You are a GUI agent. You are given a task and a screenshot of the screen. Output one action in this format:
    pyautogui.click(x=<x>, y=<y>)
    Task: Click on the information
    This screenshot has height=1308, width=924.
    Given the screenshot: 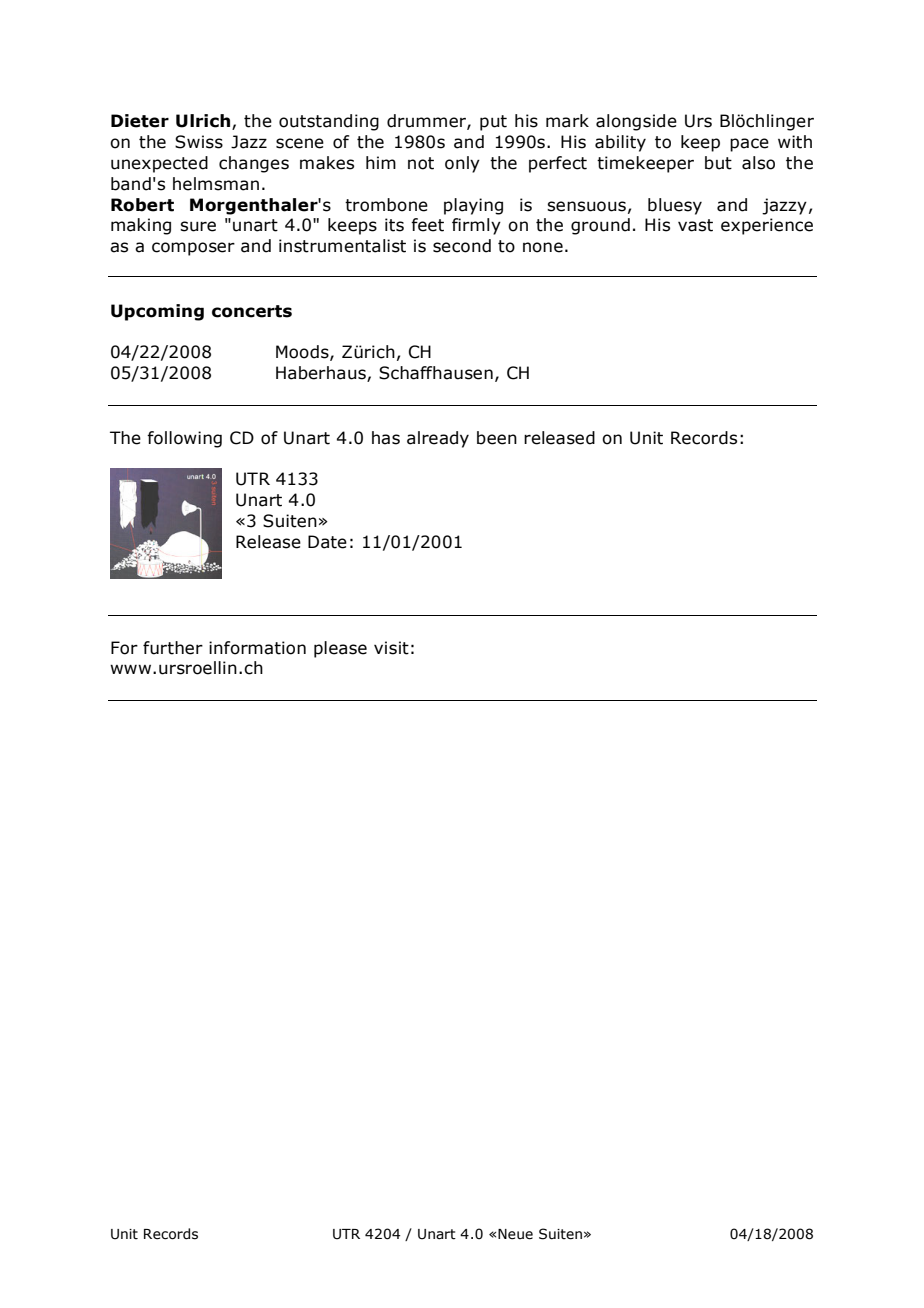 What is the action you would take?
    pyautogui.click(x=257, y=648)
